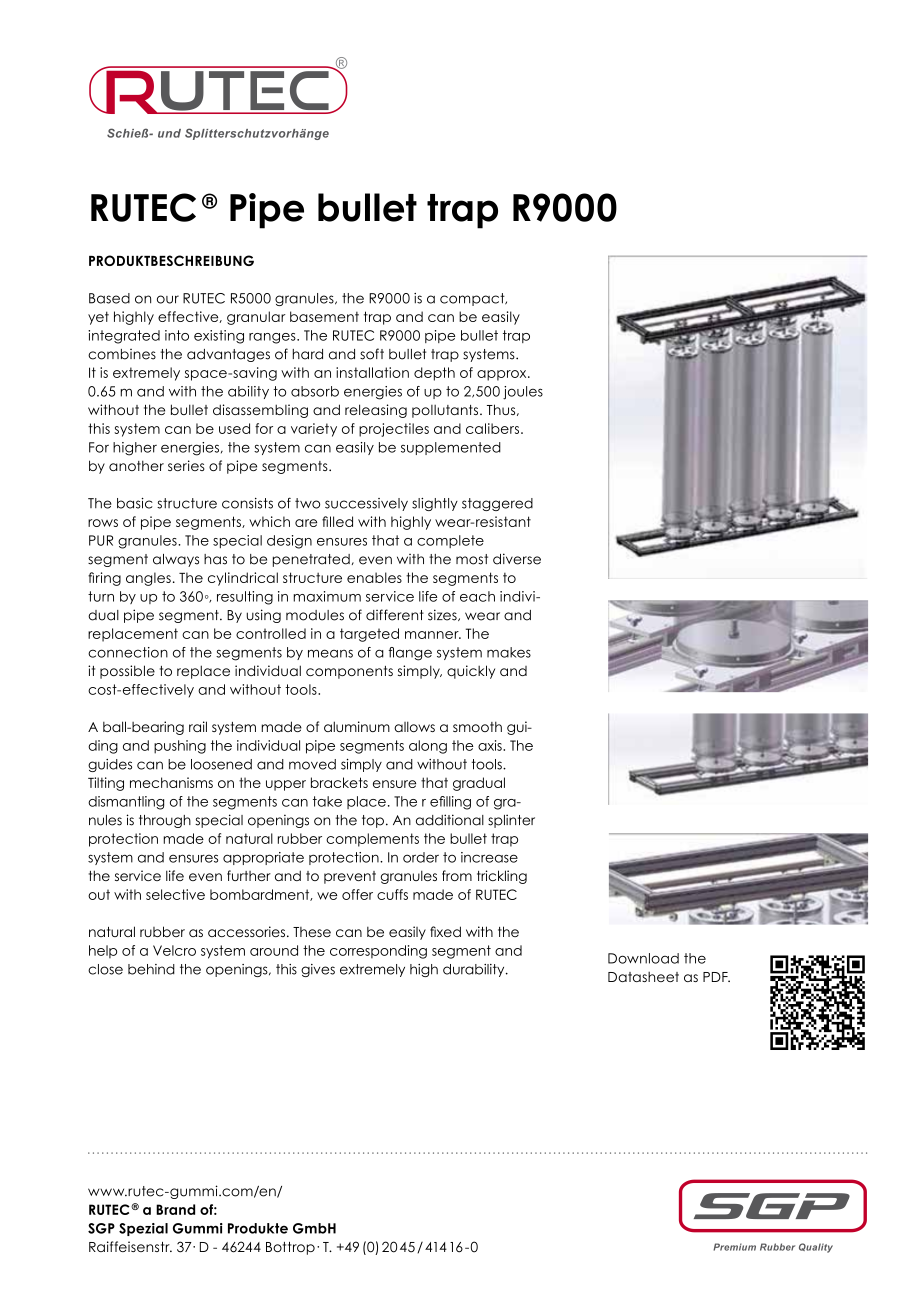 This document has width=924, height=1308. What do you see at coordinates (395, 615) in the document?
I see `different` at bounding box center [395, 615].
